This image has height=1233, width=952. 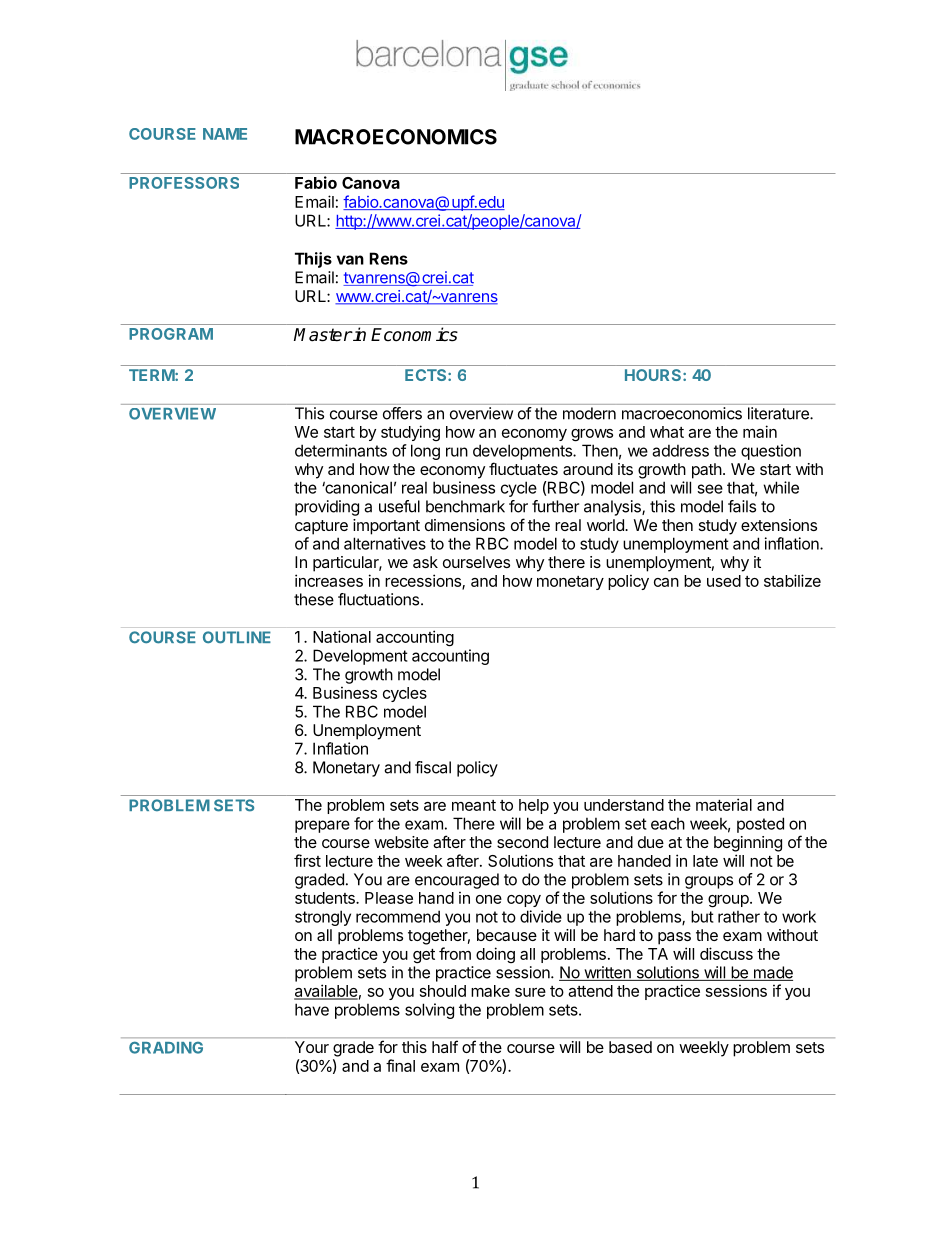 What do you see at coordinates (779, 413) in the image?
I see `literature` at bounding box center [779, 413].
